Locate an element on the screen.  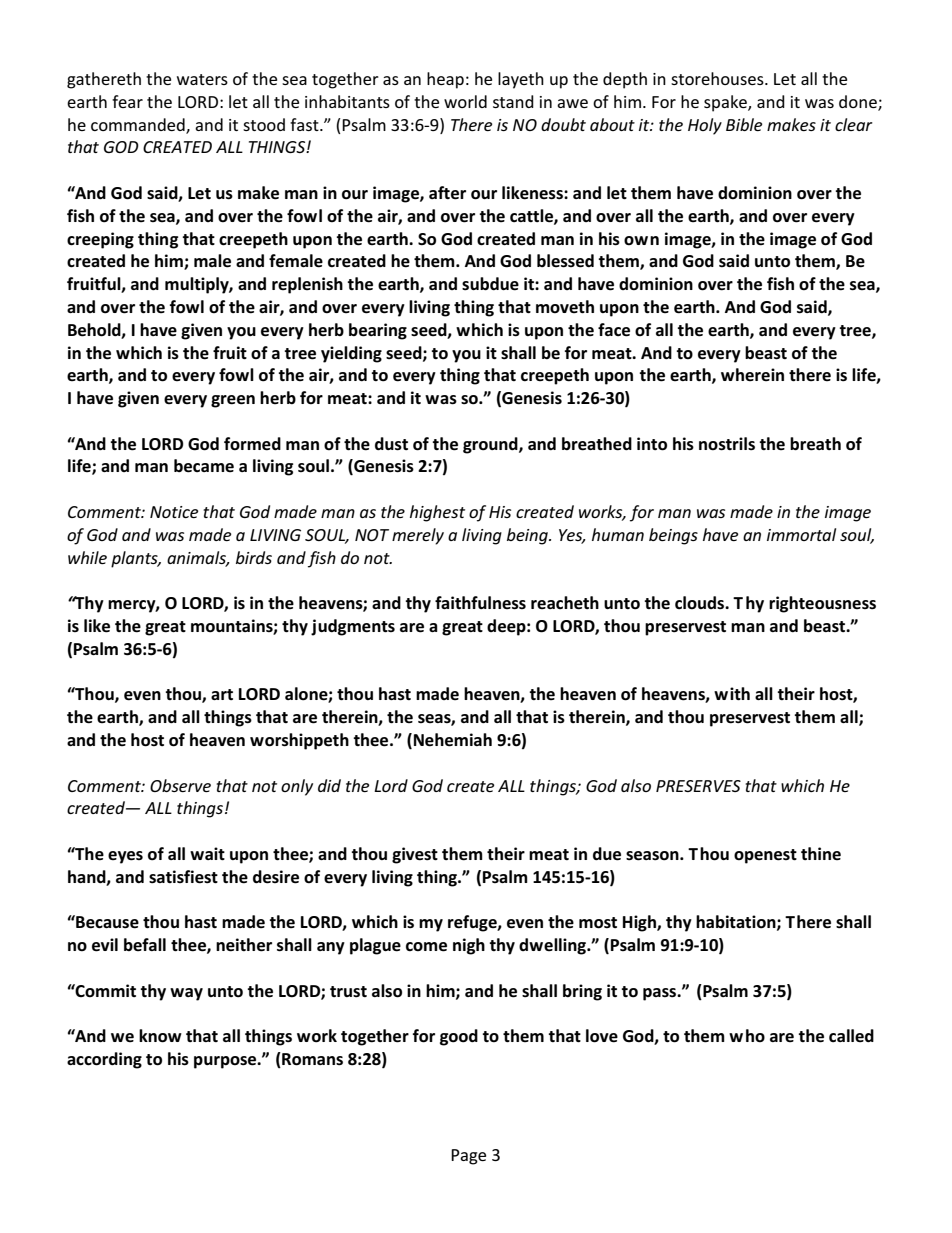
wherein is located at coordinates (752, 374).
